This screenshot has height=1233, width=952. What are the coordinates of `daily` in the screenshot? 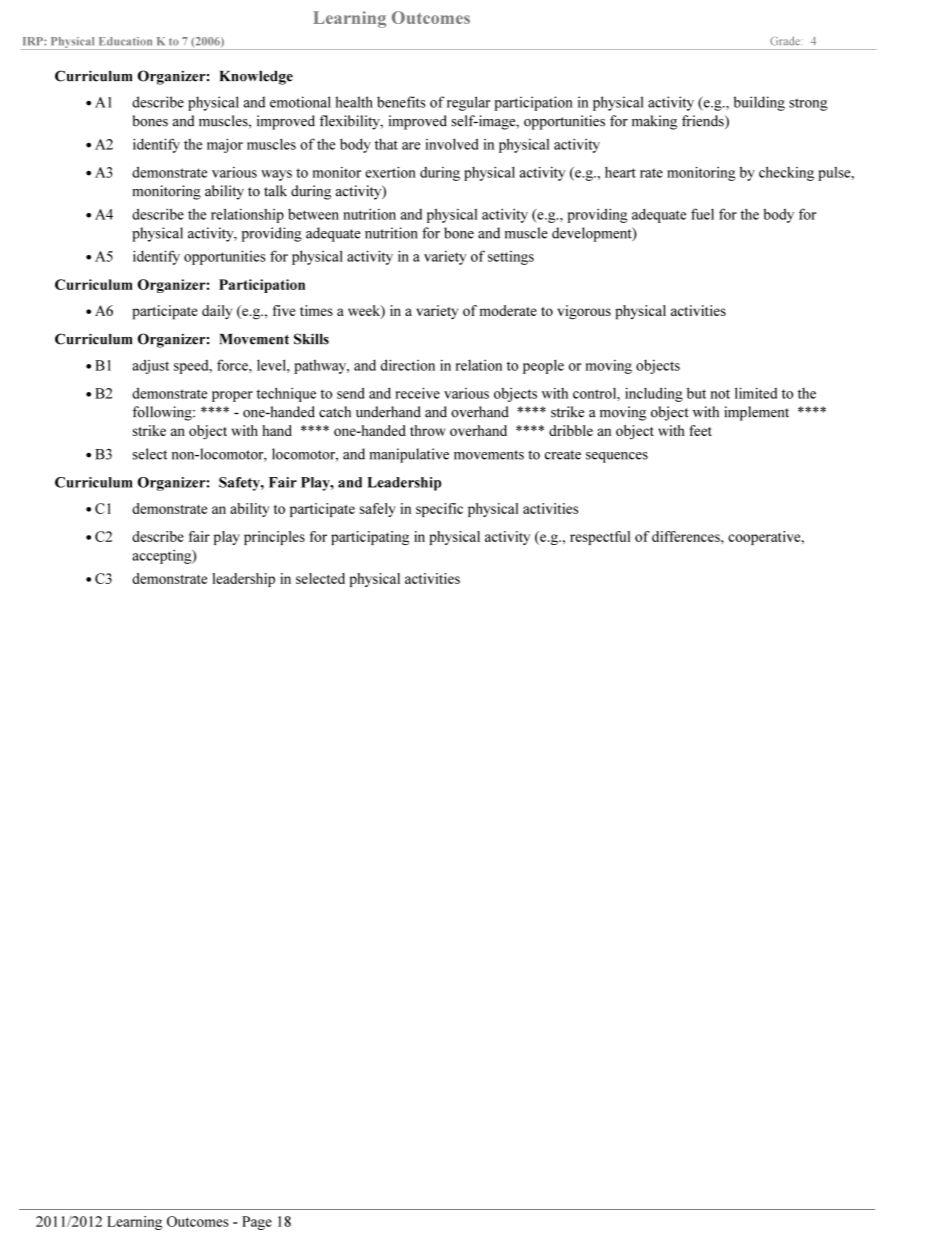 It's located at (217, 312).
